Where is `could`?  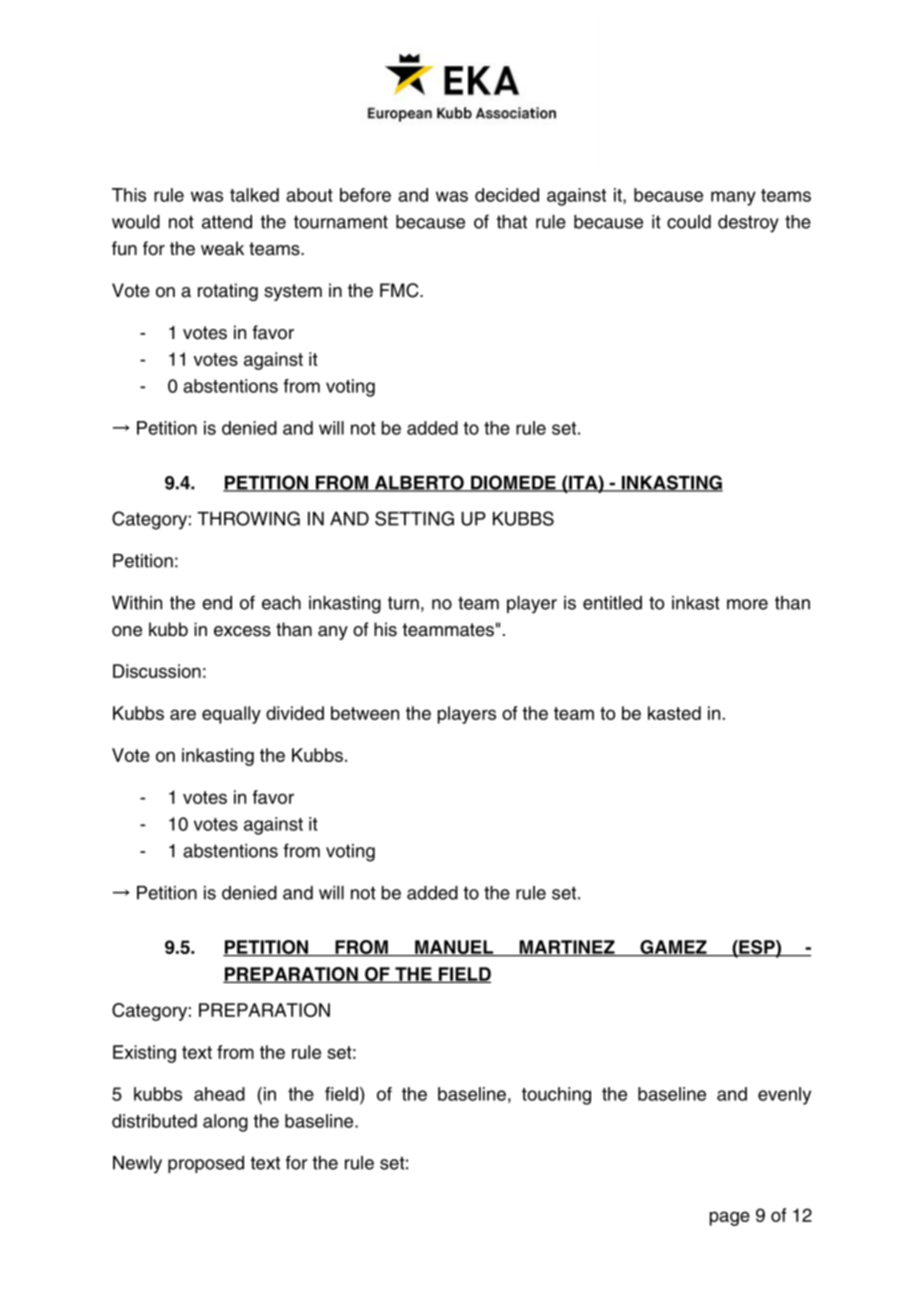 could is located at coordinates (689, 222).
